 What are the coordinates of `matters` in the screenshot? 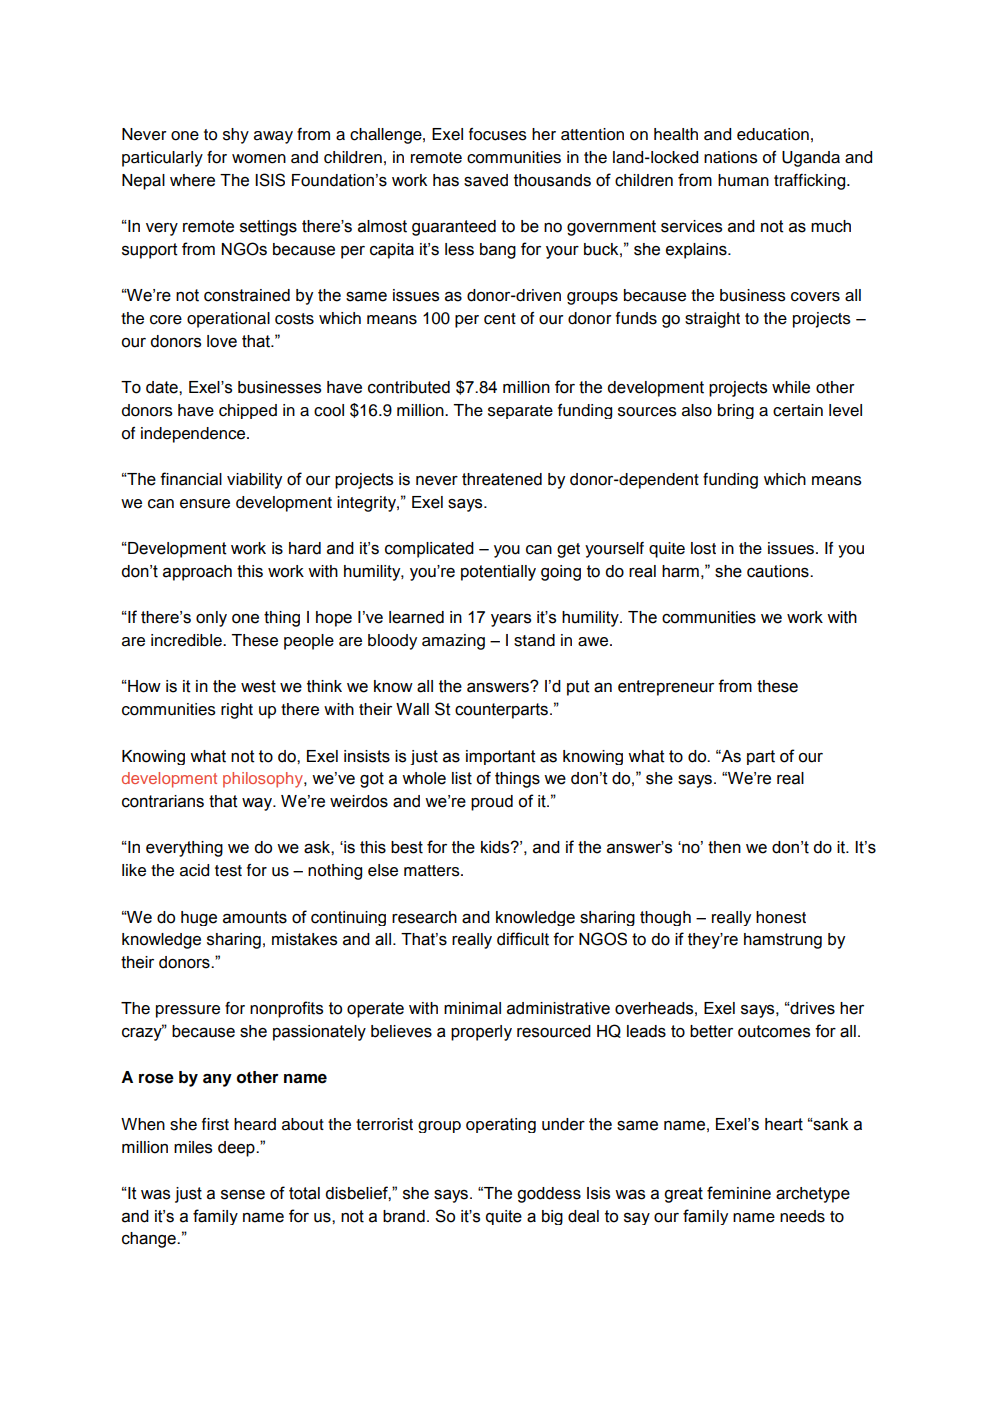 It's located at (433, 871).
